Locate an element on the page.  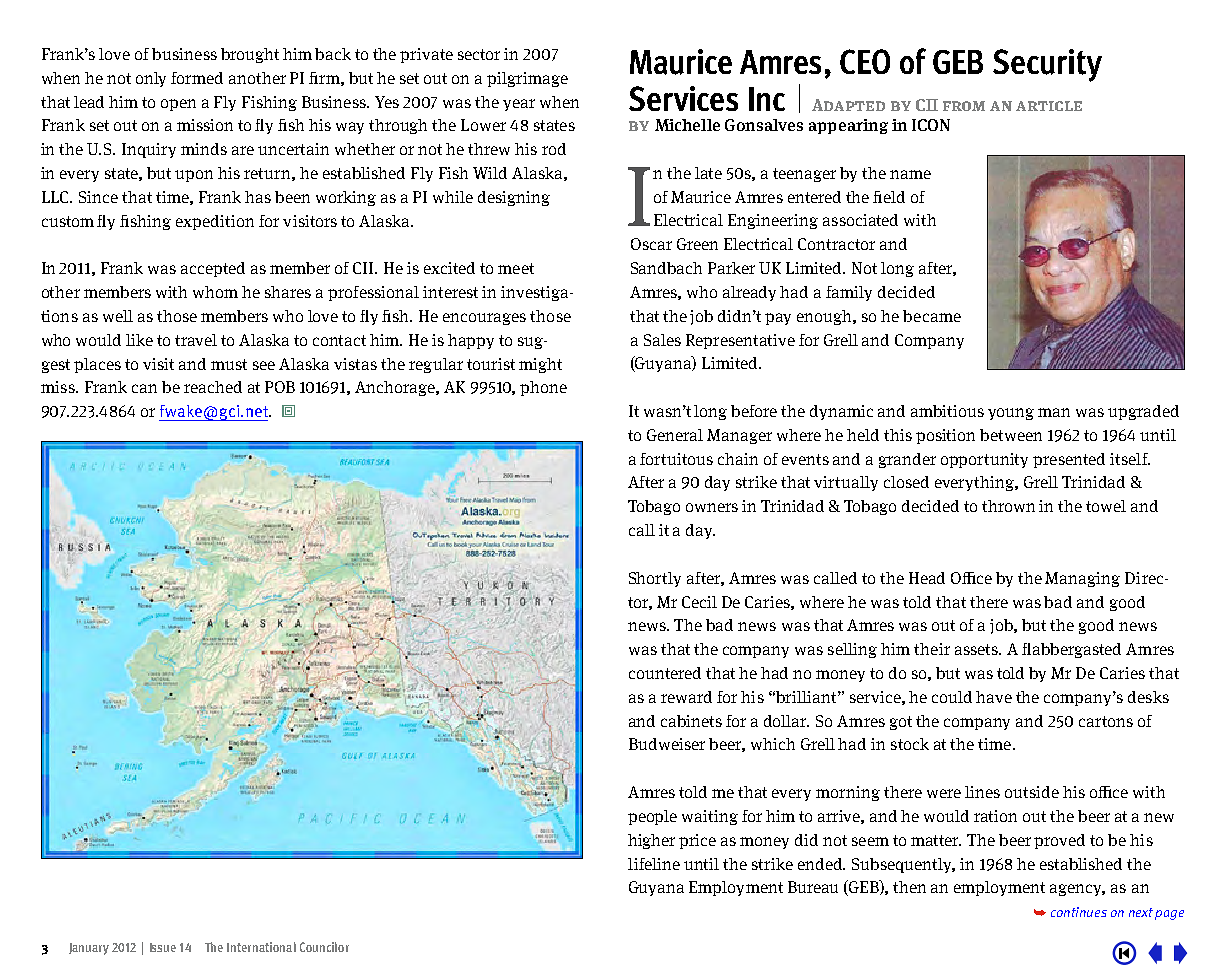
Security is located at coordinates (1047, 65).
